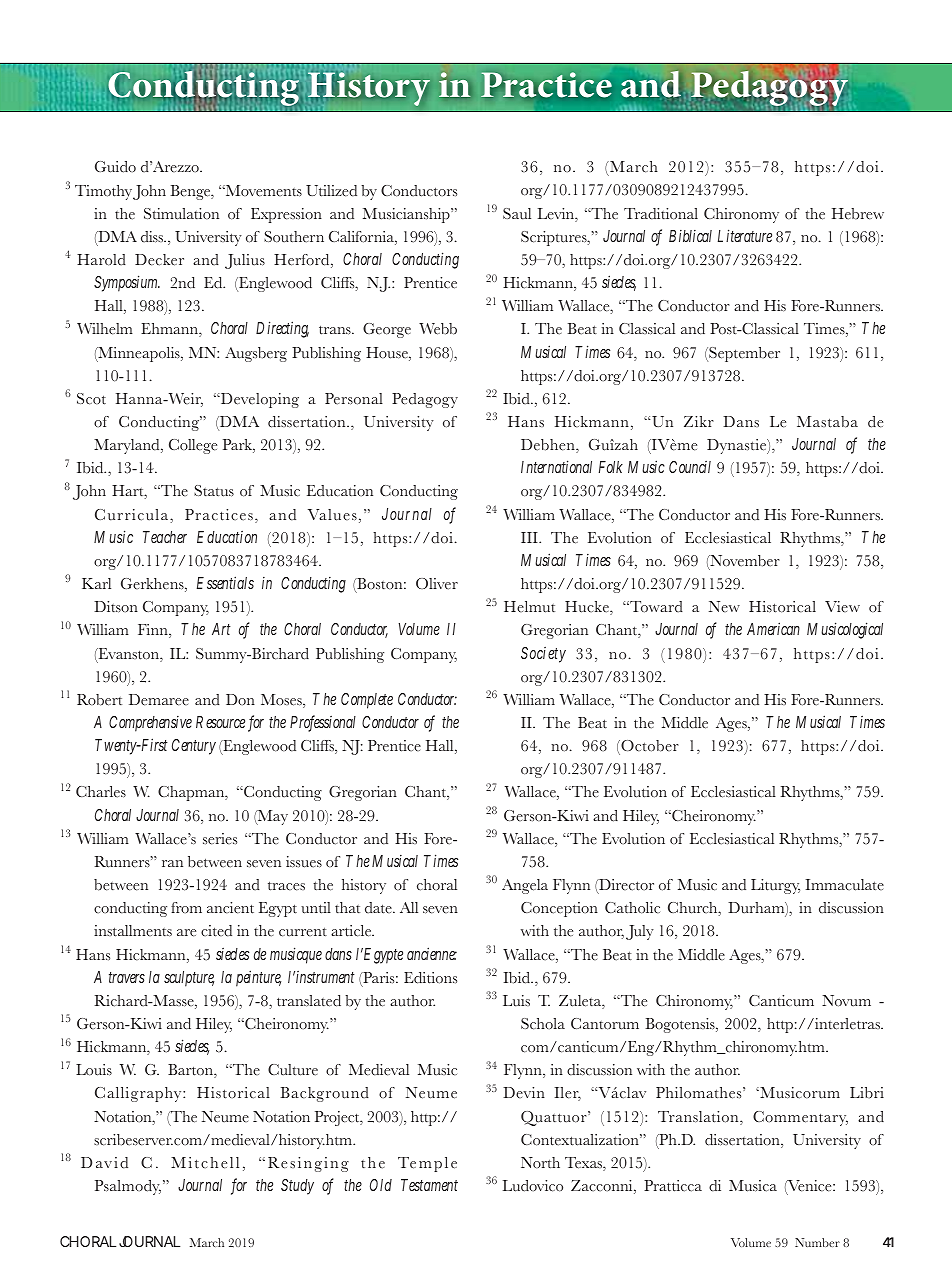 This screenshot has height=1280, width=952. What do you see at coordinates (556, 466) in the screenshot?
I see `International` at bounding box center [556, 466].
